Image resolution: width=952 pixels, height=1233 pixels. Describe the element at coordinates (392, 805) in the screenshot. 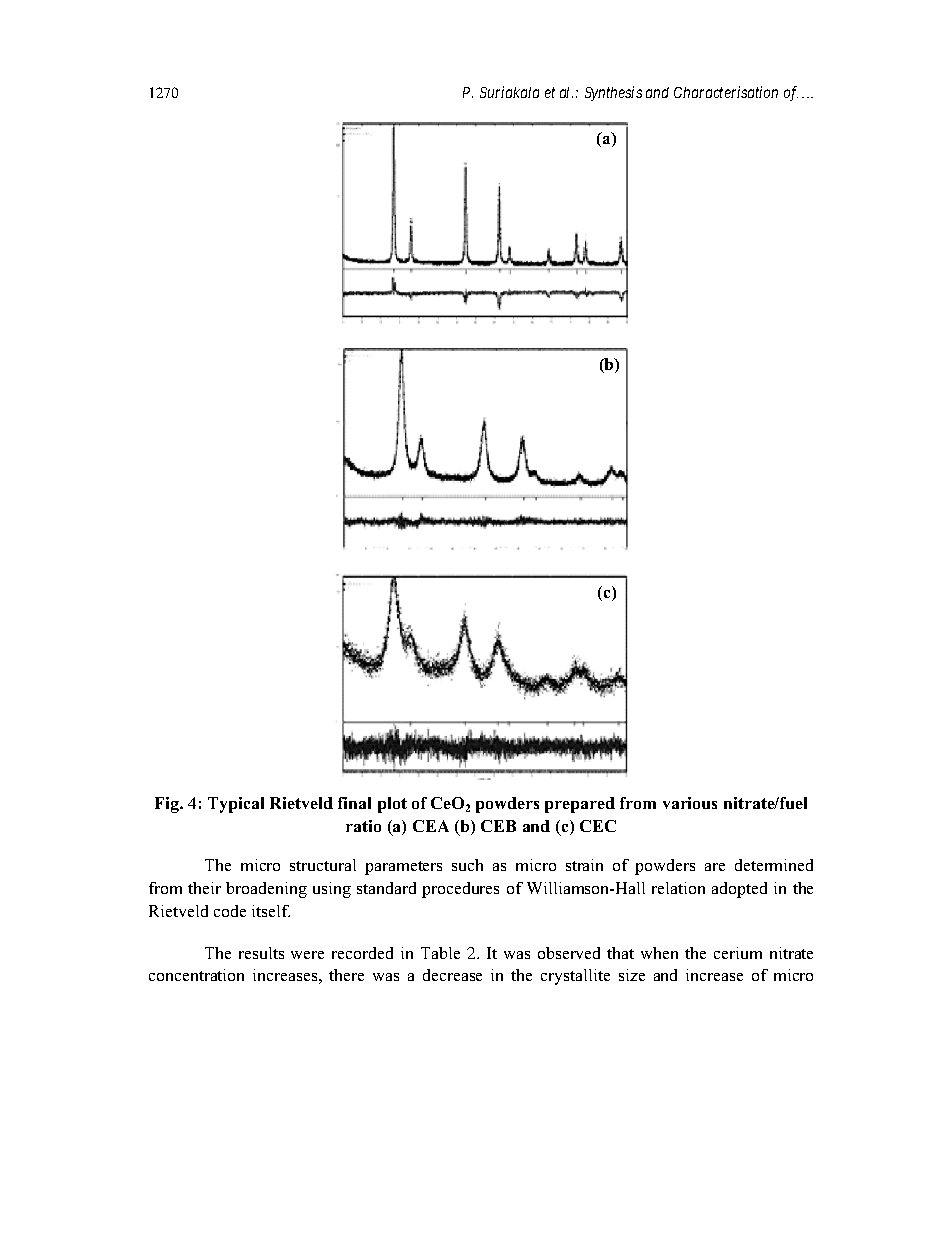

I see `plot` at that location.
